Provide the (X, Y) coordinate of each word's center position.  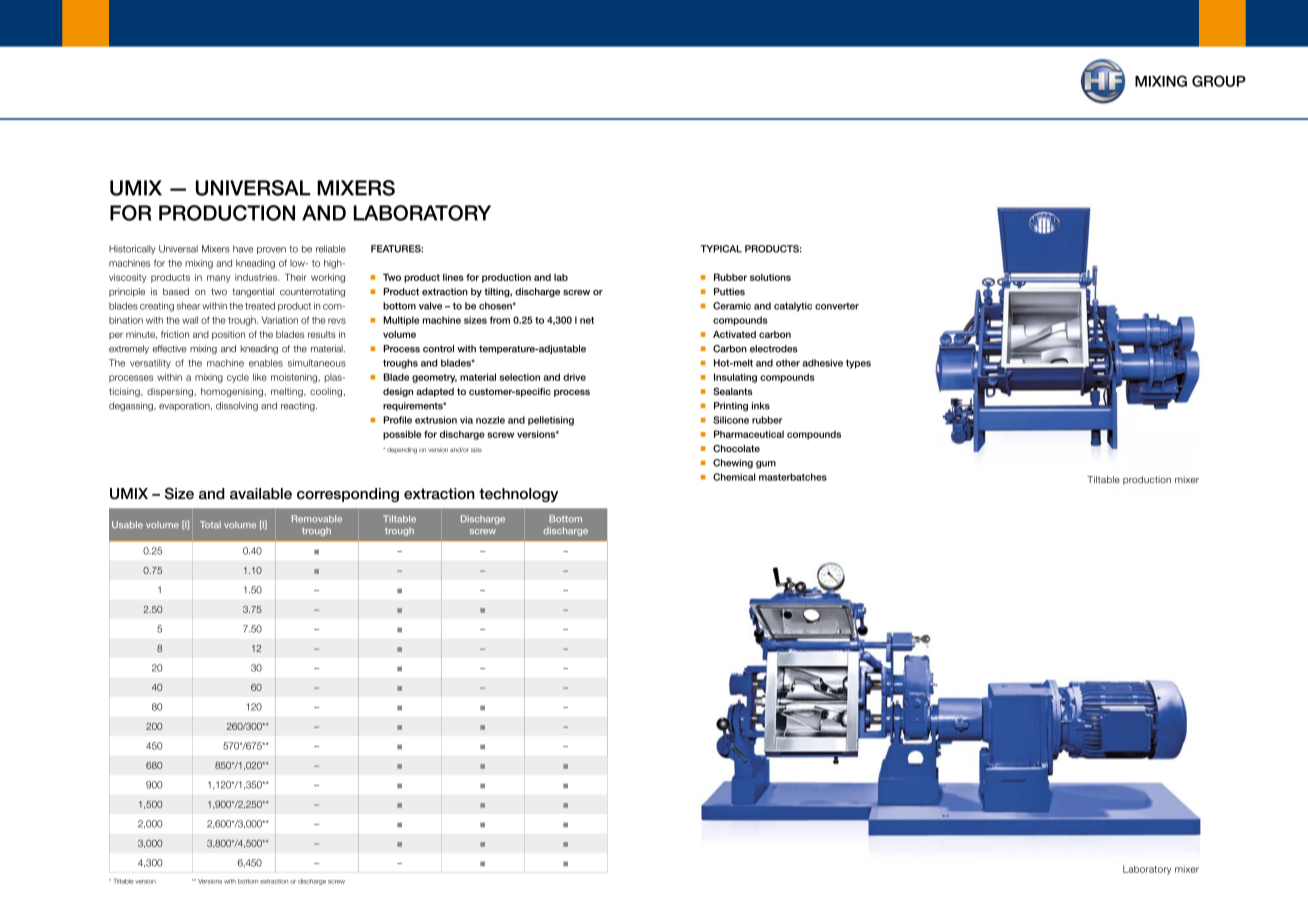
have (243, 249)
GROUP (1219, 81)
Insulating (735, 378)
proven (271, 250)
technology (518, 495)
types (858, 364)
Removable (317, 519)
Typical (721, 249)
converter (837, 306)
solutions (770, 277)
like (260, 377)
